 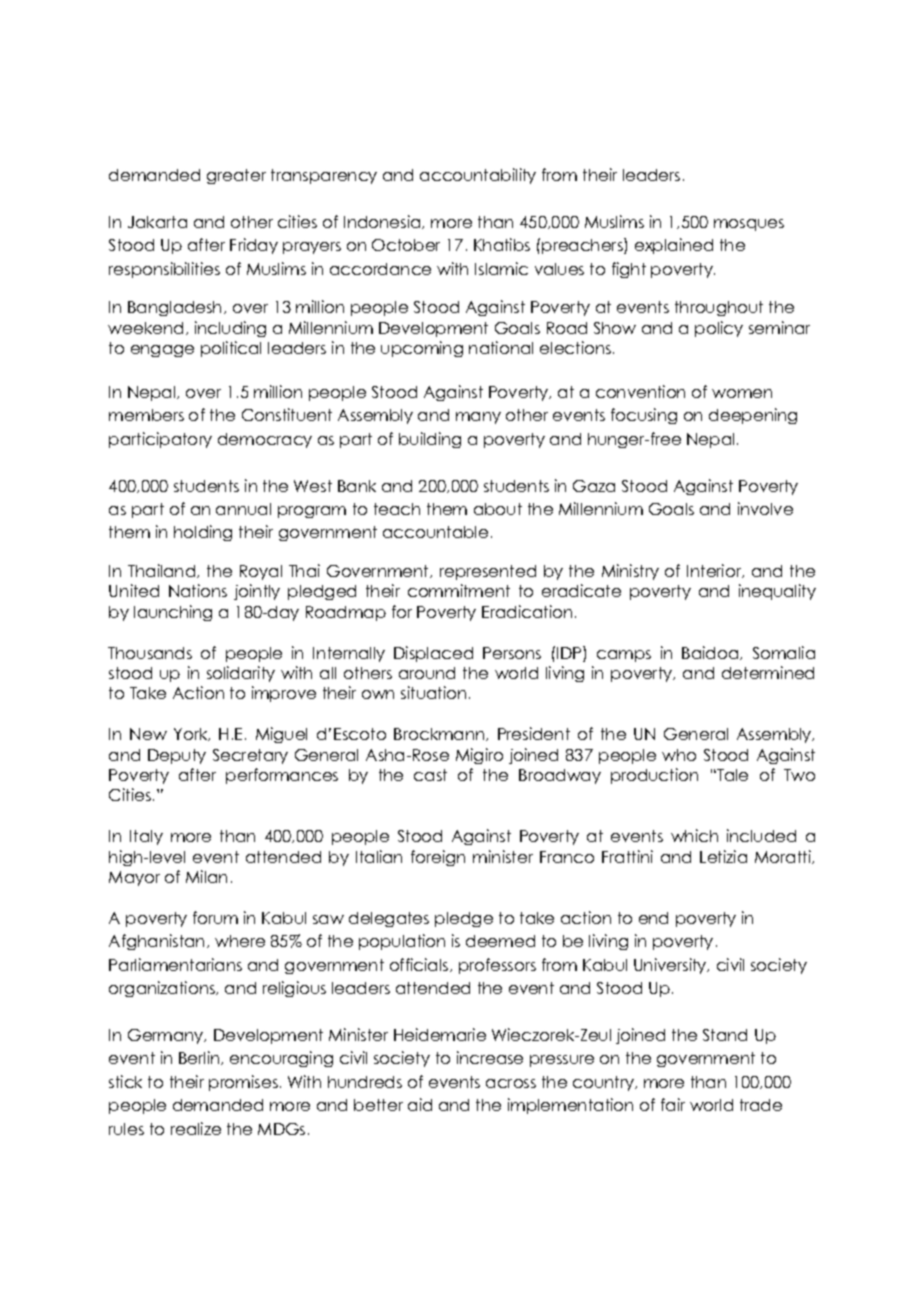 What do you see at coordinates (243, 509) in the page?
I see `annual` at bounding box center [243, 509].
